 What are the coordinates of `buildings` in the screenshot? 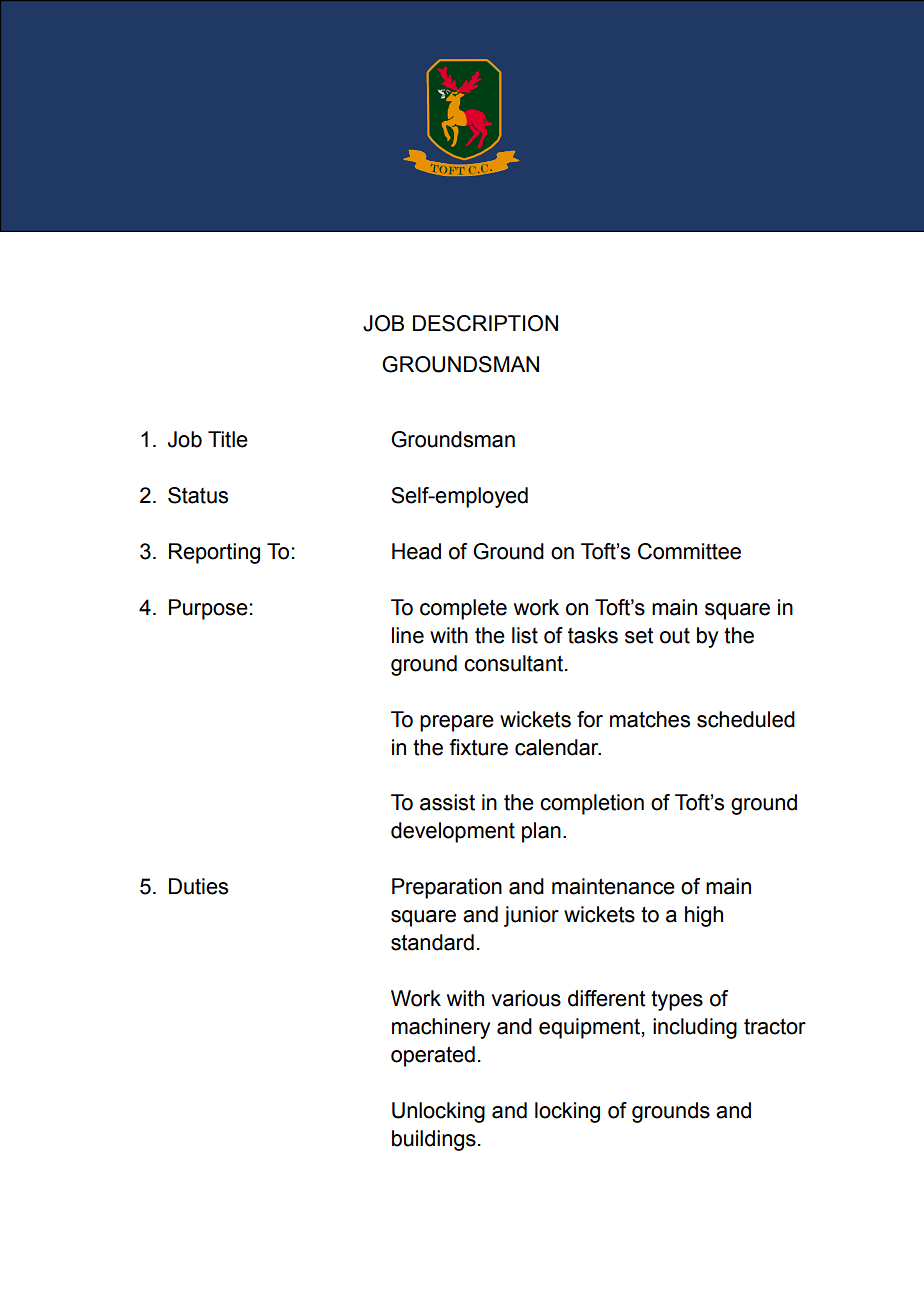 It's located at (434, 1140).
